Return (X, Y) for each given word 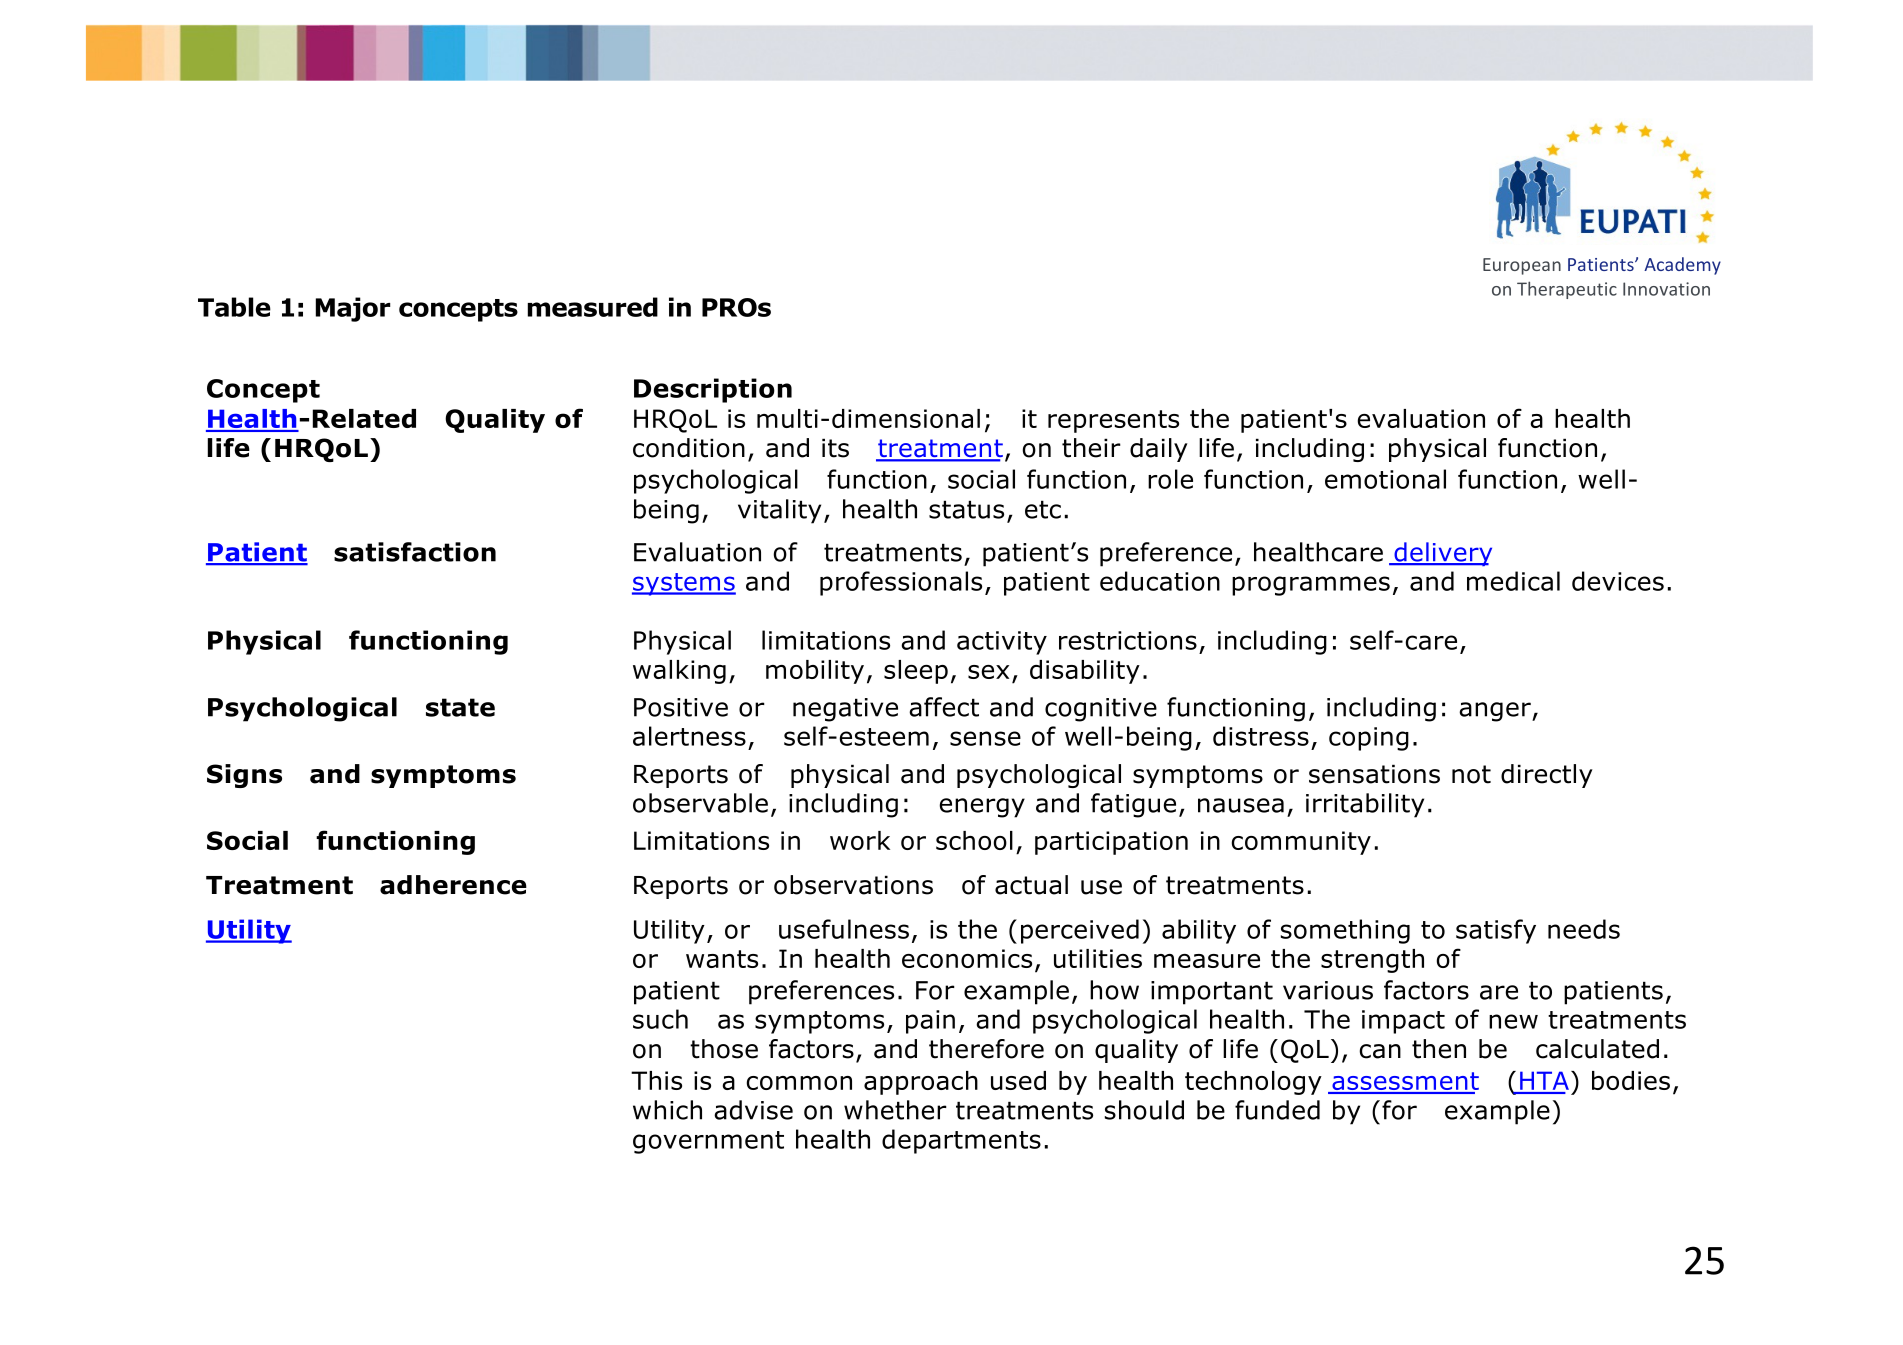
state (460, 707)
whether (895, 1110)
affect (944, 707)
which (667, 1110)
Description (713, 390)
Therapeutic (1567, 290)
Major (353, 309)
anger (1496, 712)
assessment (1404, 1082)
